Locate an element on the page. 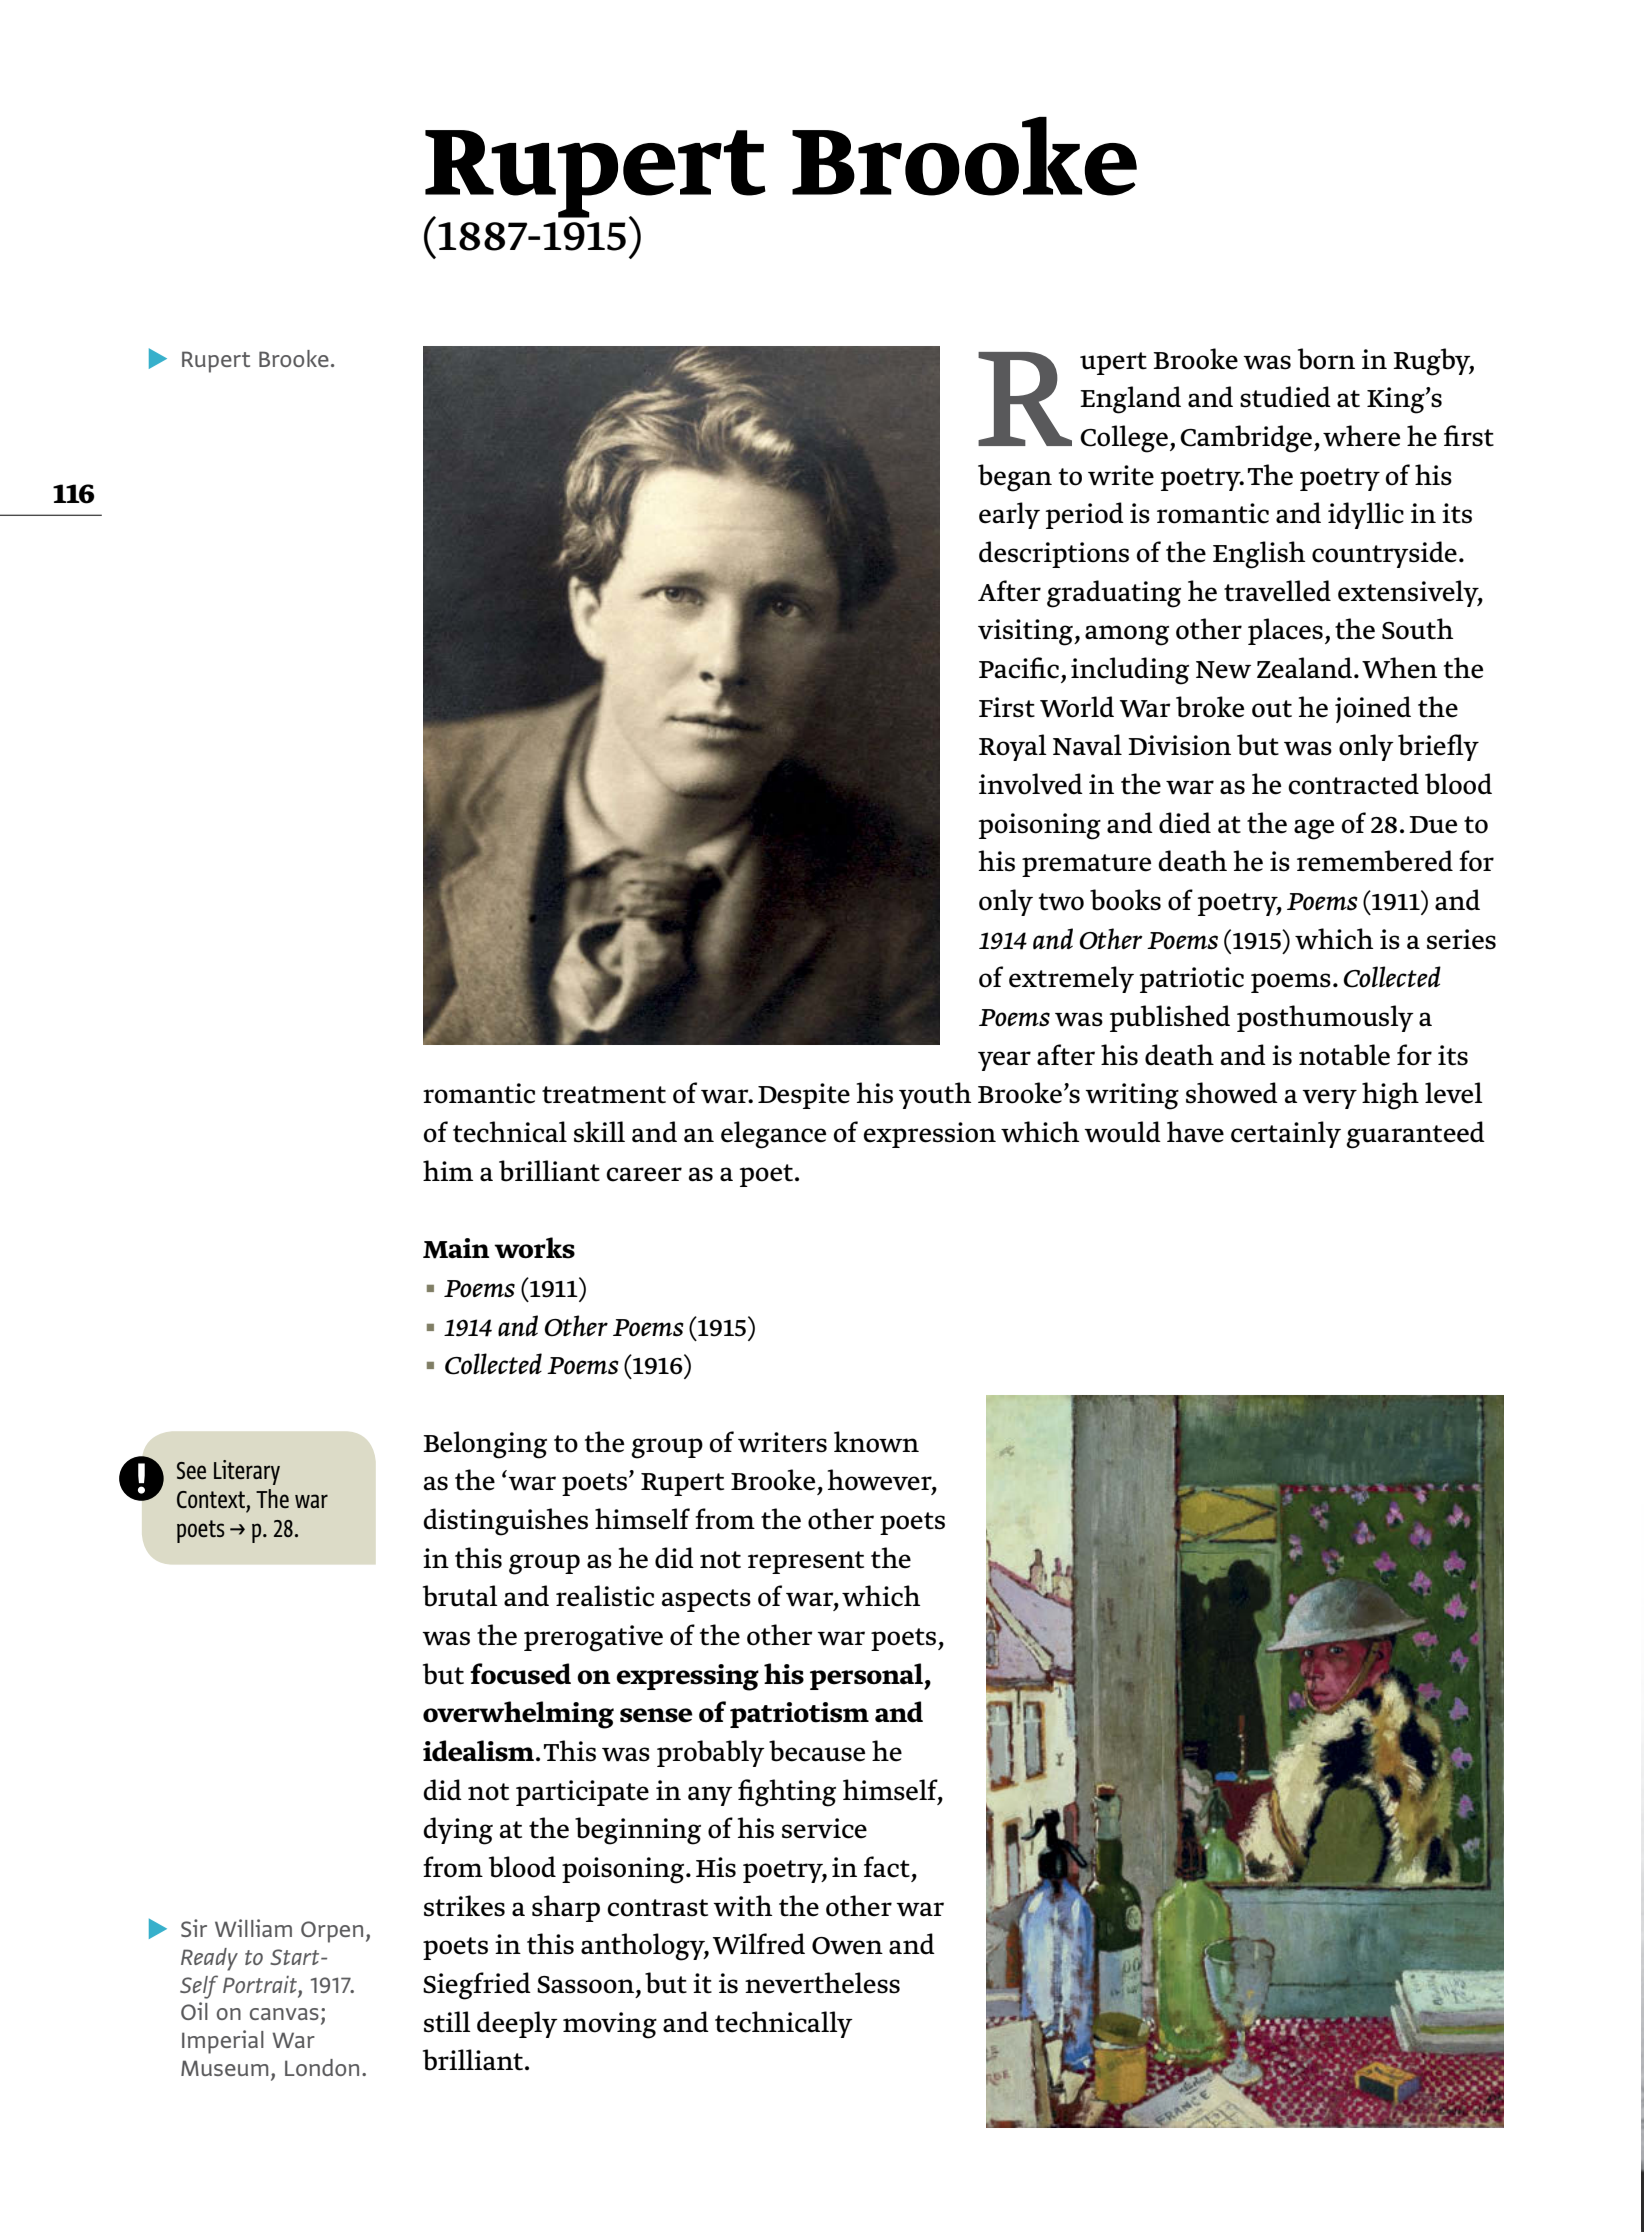  Despite is located at coordinates (804, 1096).
